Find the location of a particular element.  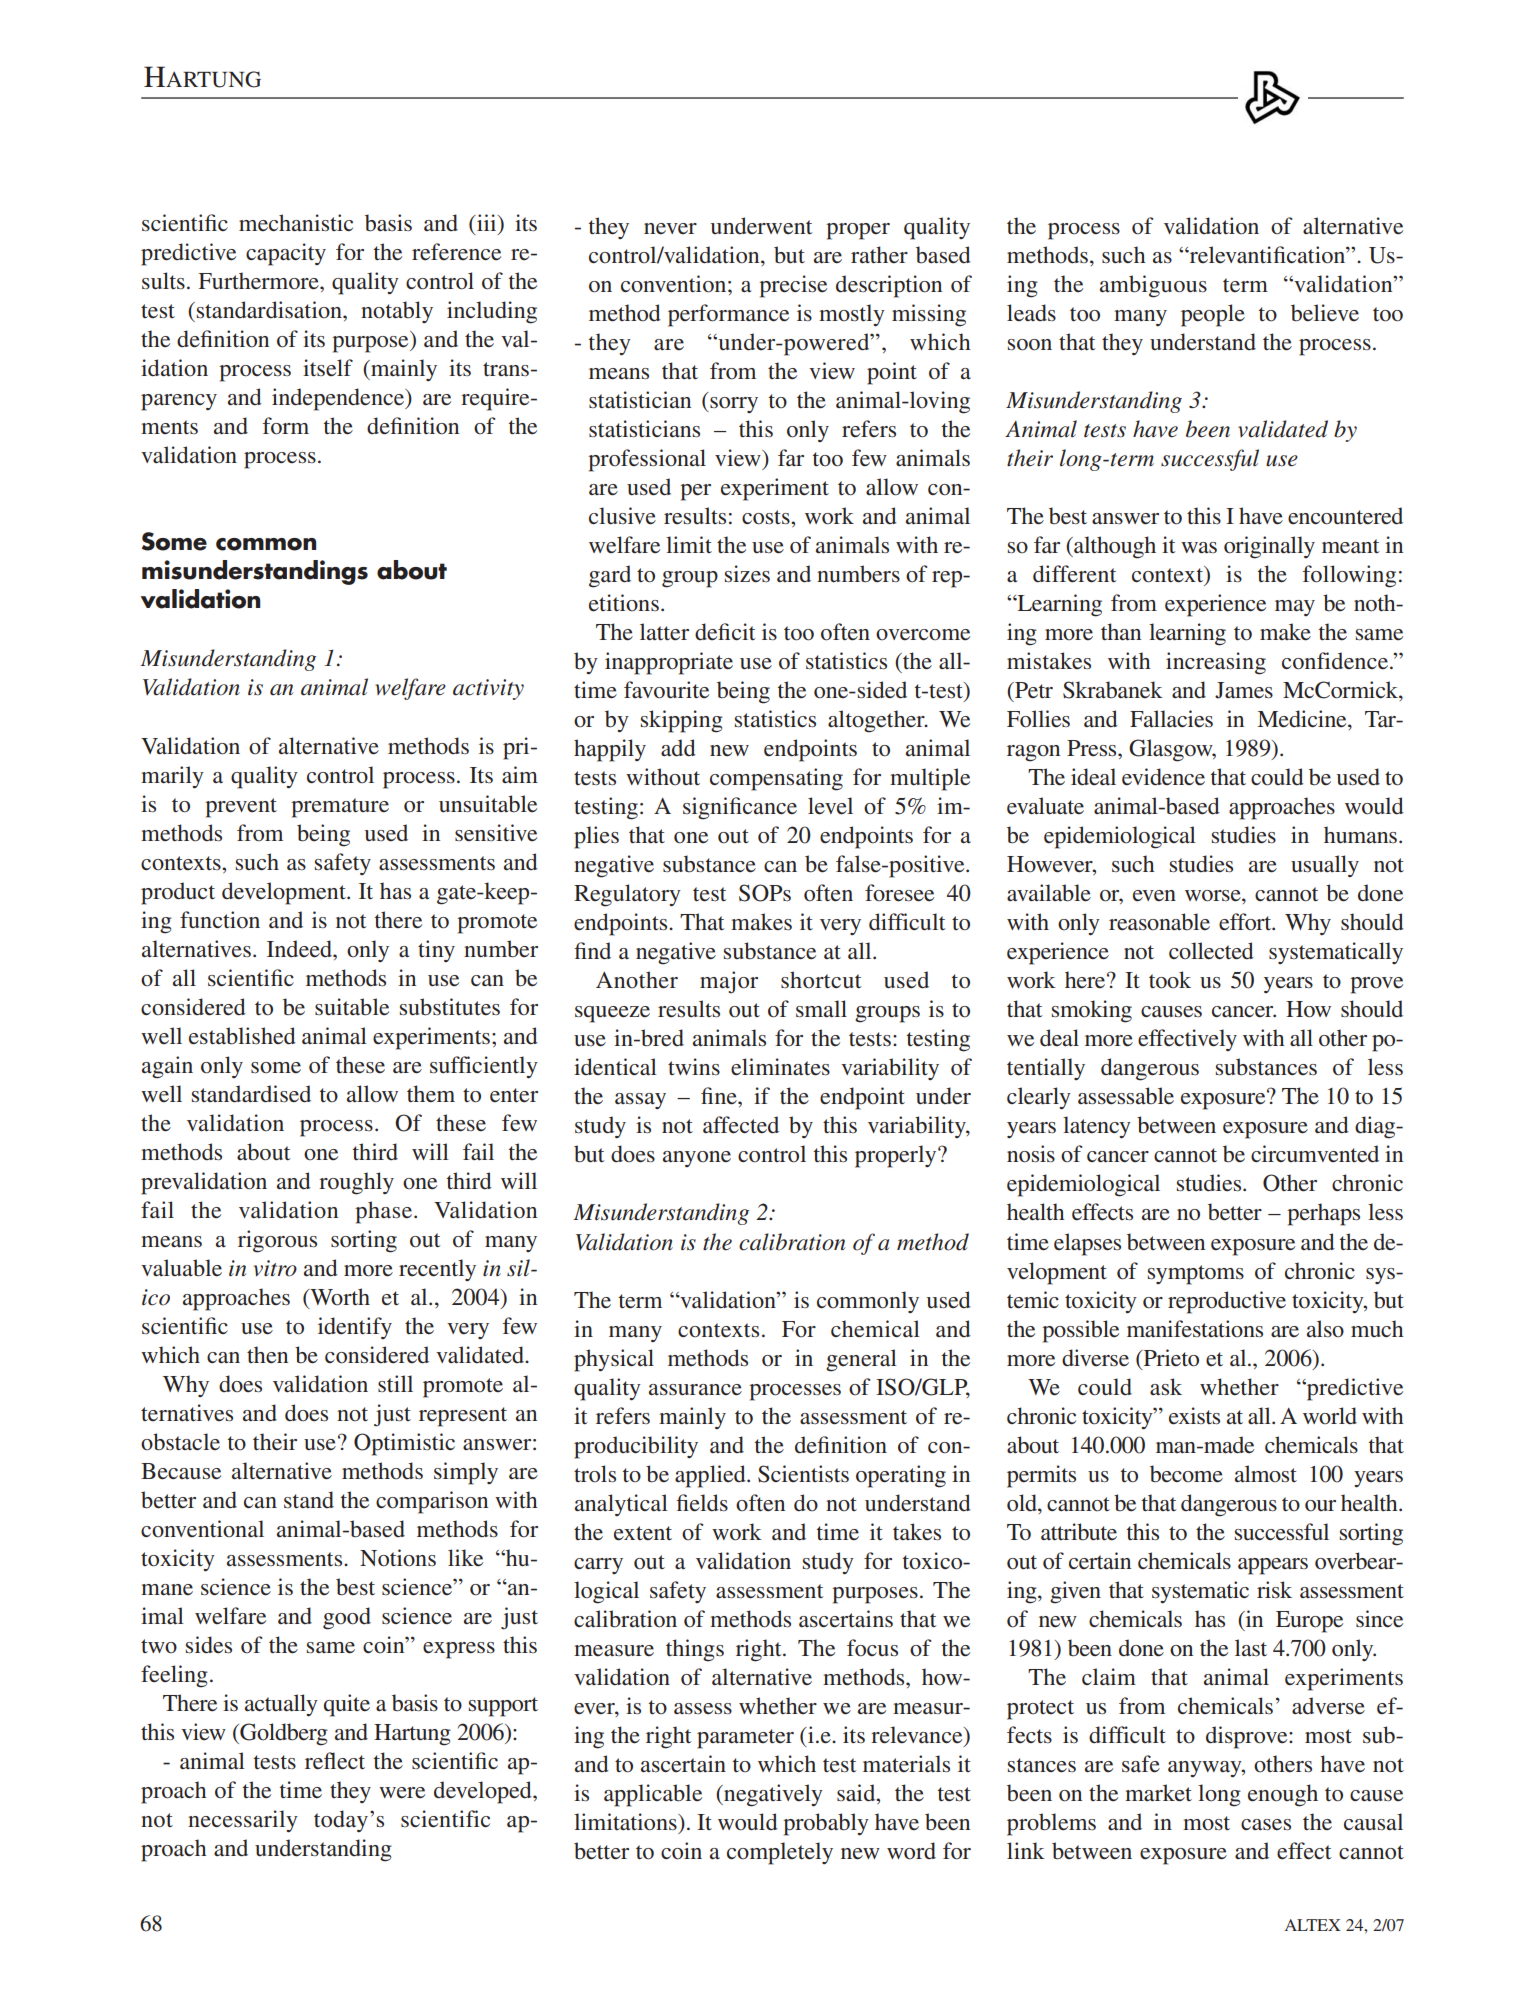

completely is located at coordinates (780, 1853).
